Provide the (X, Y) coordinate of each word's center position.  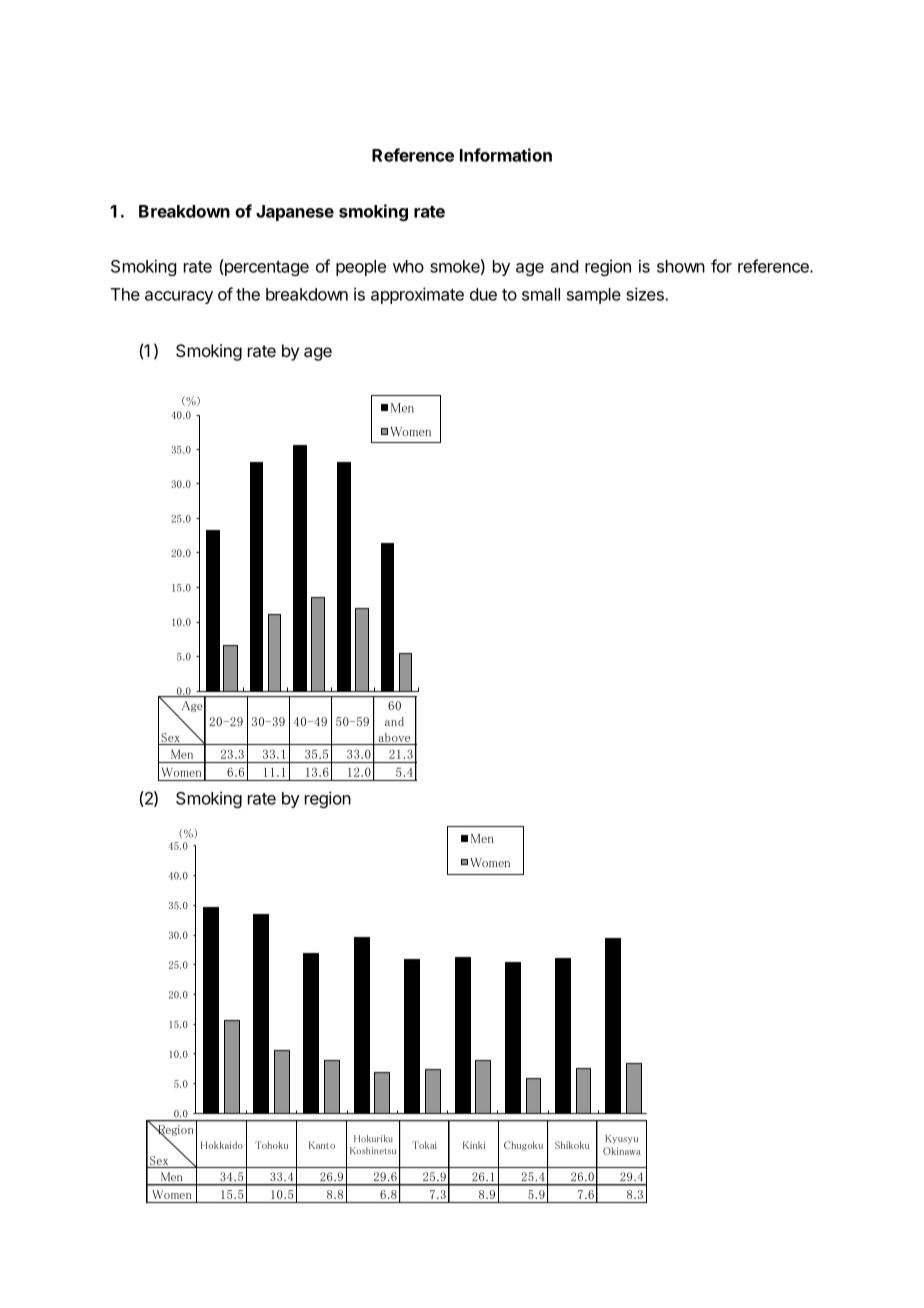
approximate (417, 295)
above (394, 737)
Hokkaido (222, 1145)
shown (681, 266)
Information (506, 155)
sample (594, 296)
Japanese (295, 213)
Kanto (322, 1145)
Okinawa (622, 1151)
